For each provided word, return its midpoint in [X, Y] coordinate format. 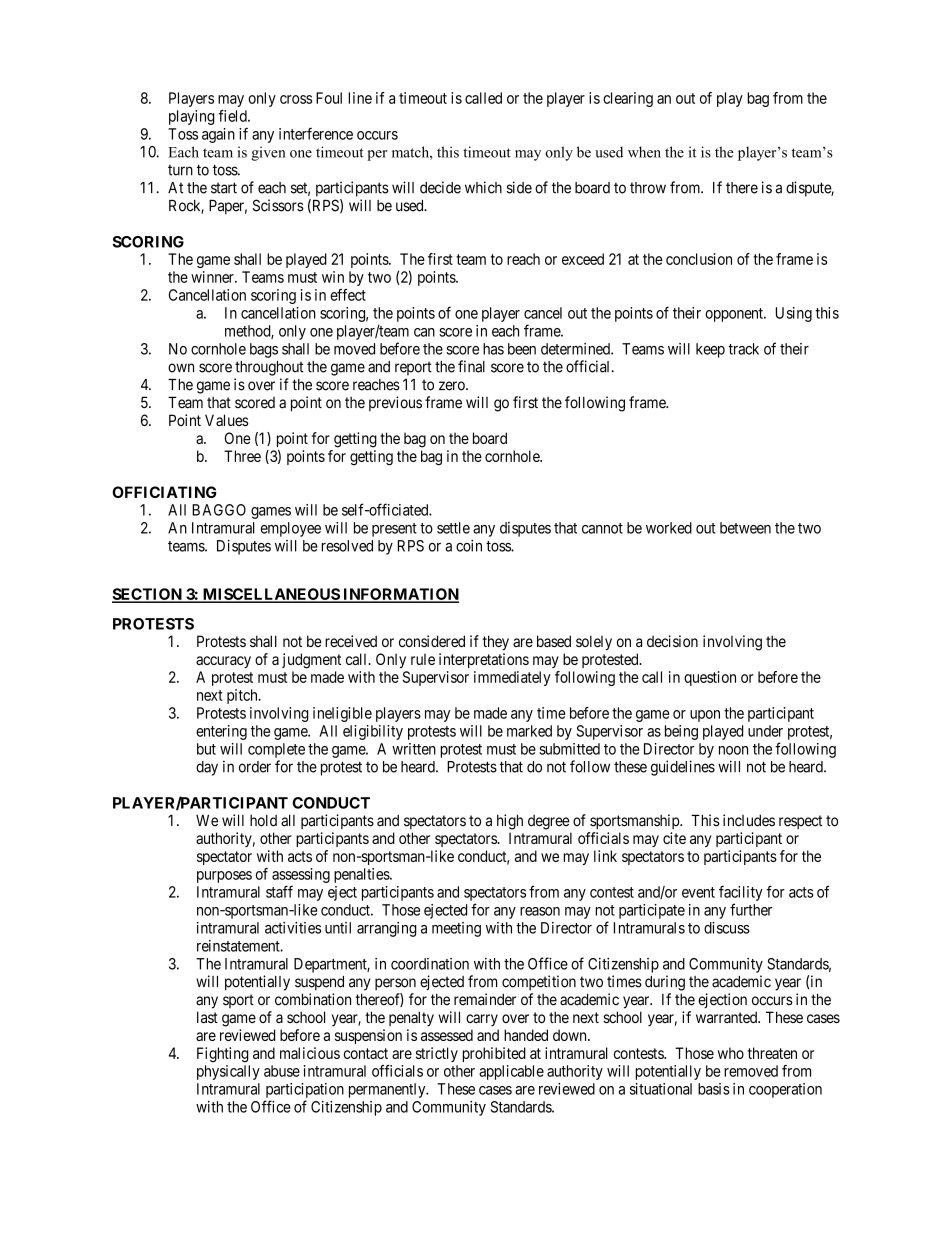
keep [710, 350]
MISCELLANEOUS [270, 595]
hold [263, 820]
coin [469, 546]
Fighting [223, 1055]
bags [264, 350]
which [483, 187]
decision [672, 641]
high [510, 822]
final [471, 366]
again [218, 135]
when [644, 152]
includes [749, 820]
